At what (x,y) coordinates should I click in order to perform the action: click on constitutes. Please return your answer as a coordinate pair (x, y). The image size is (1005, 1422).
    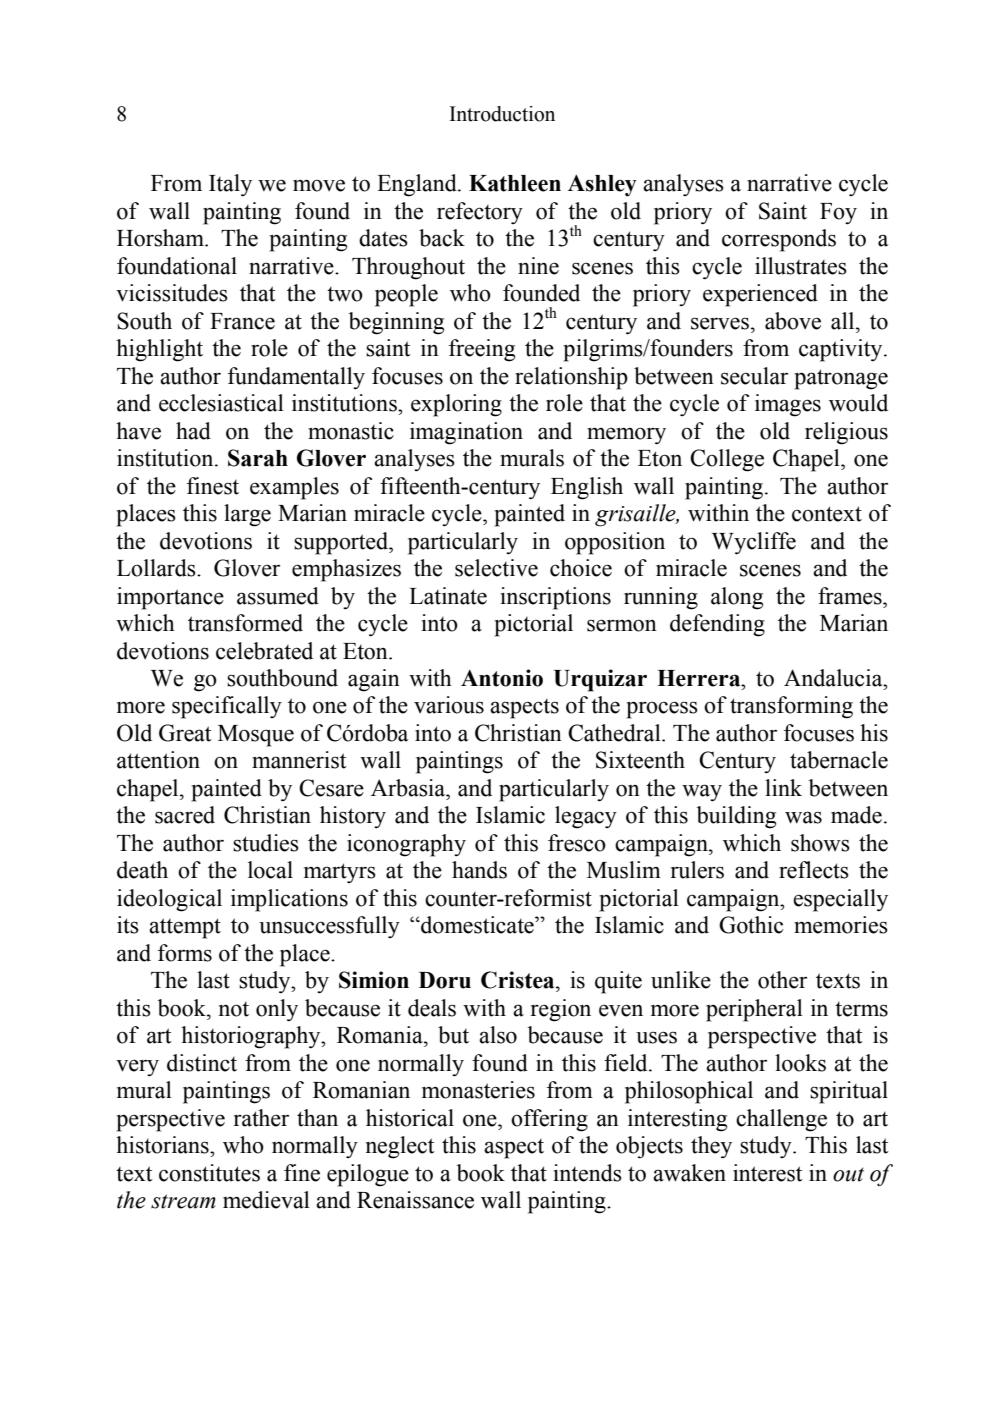
    Looking at the image, I should click on (209, 1173).
